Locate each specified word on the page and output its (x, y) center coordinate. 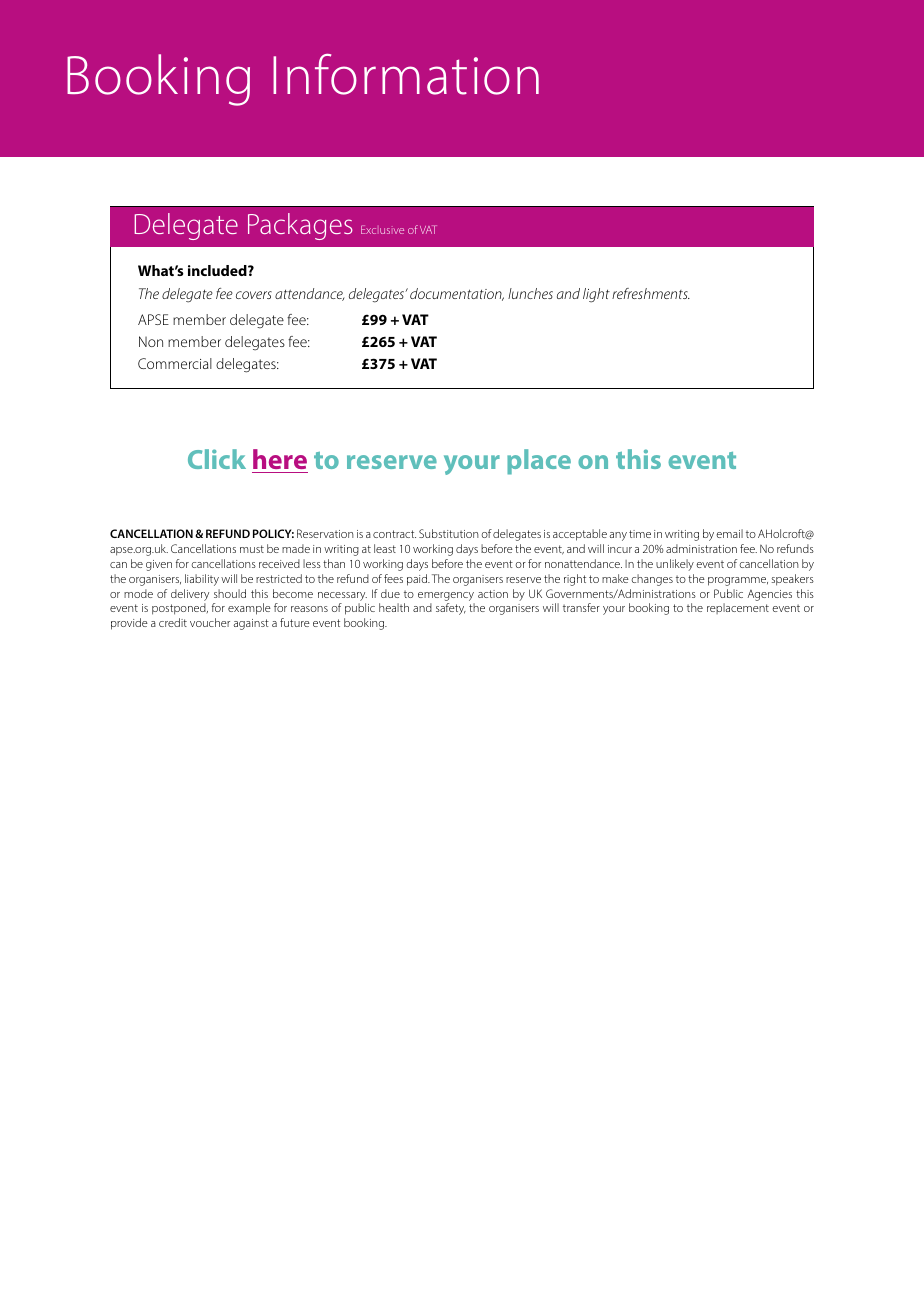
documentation (457, 294)
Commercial (175, 363)
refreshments (651, 293)
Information (406, 74)
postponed (180, 609)
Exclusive (382, 229)
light (596, 295)
